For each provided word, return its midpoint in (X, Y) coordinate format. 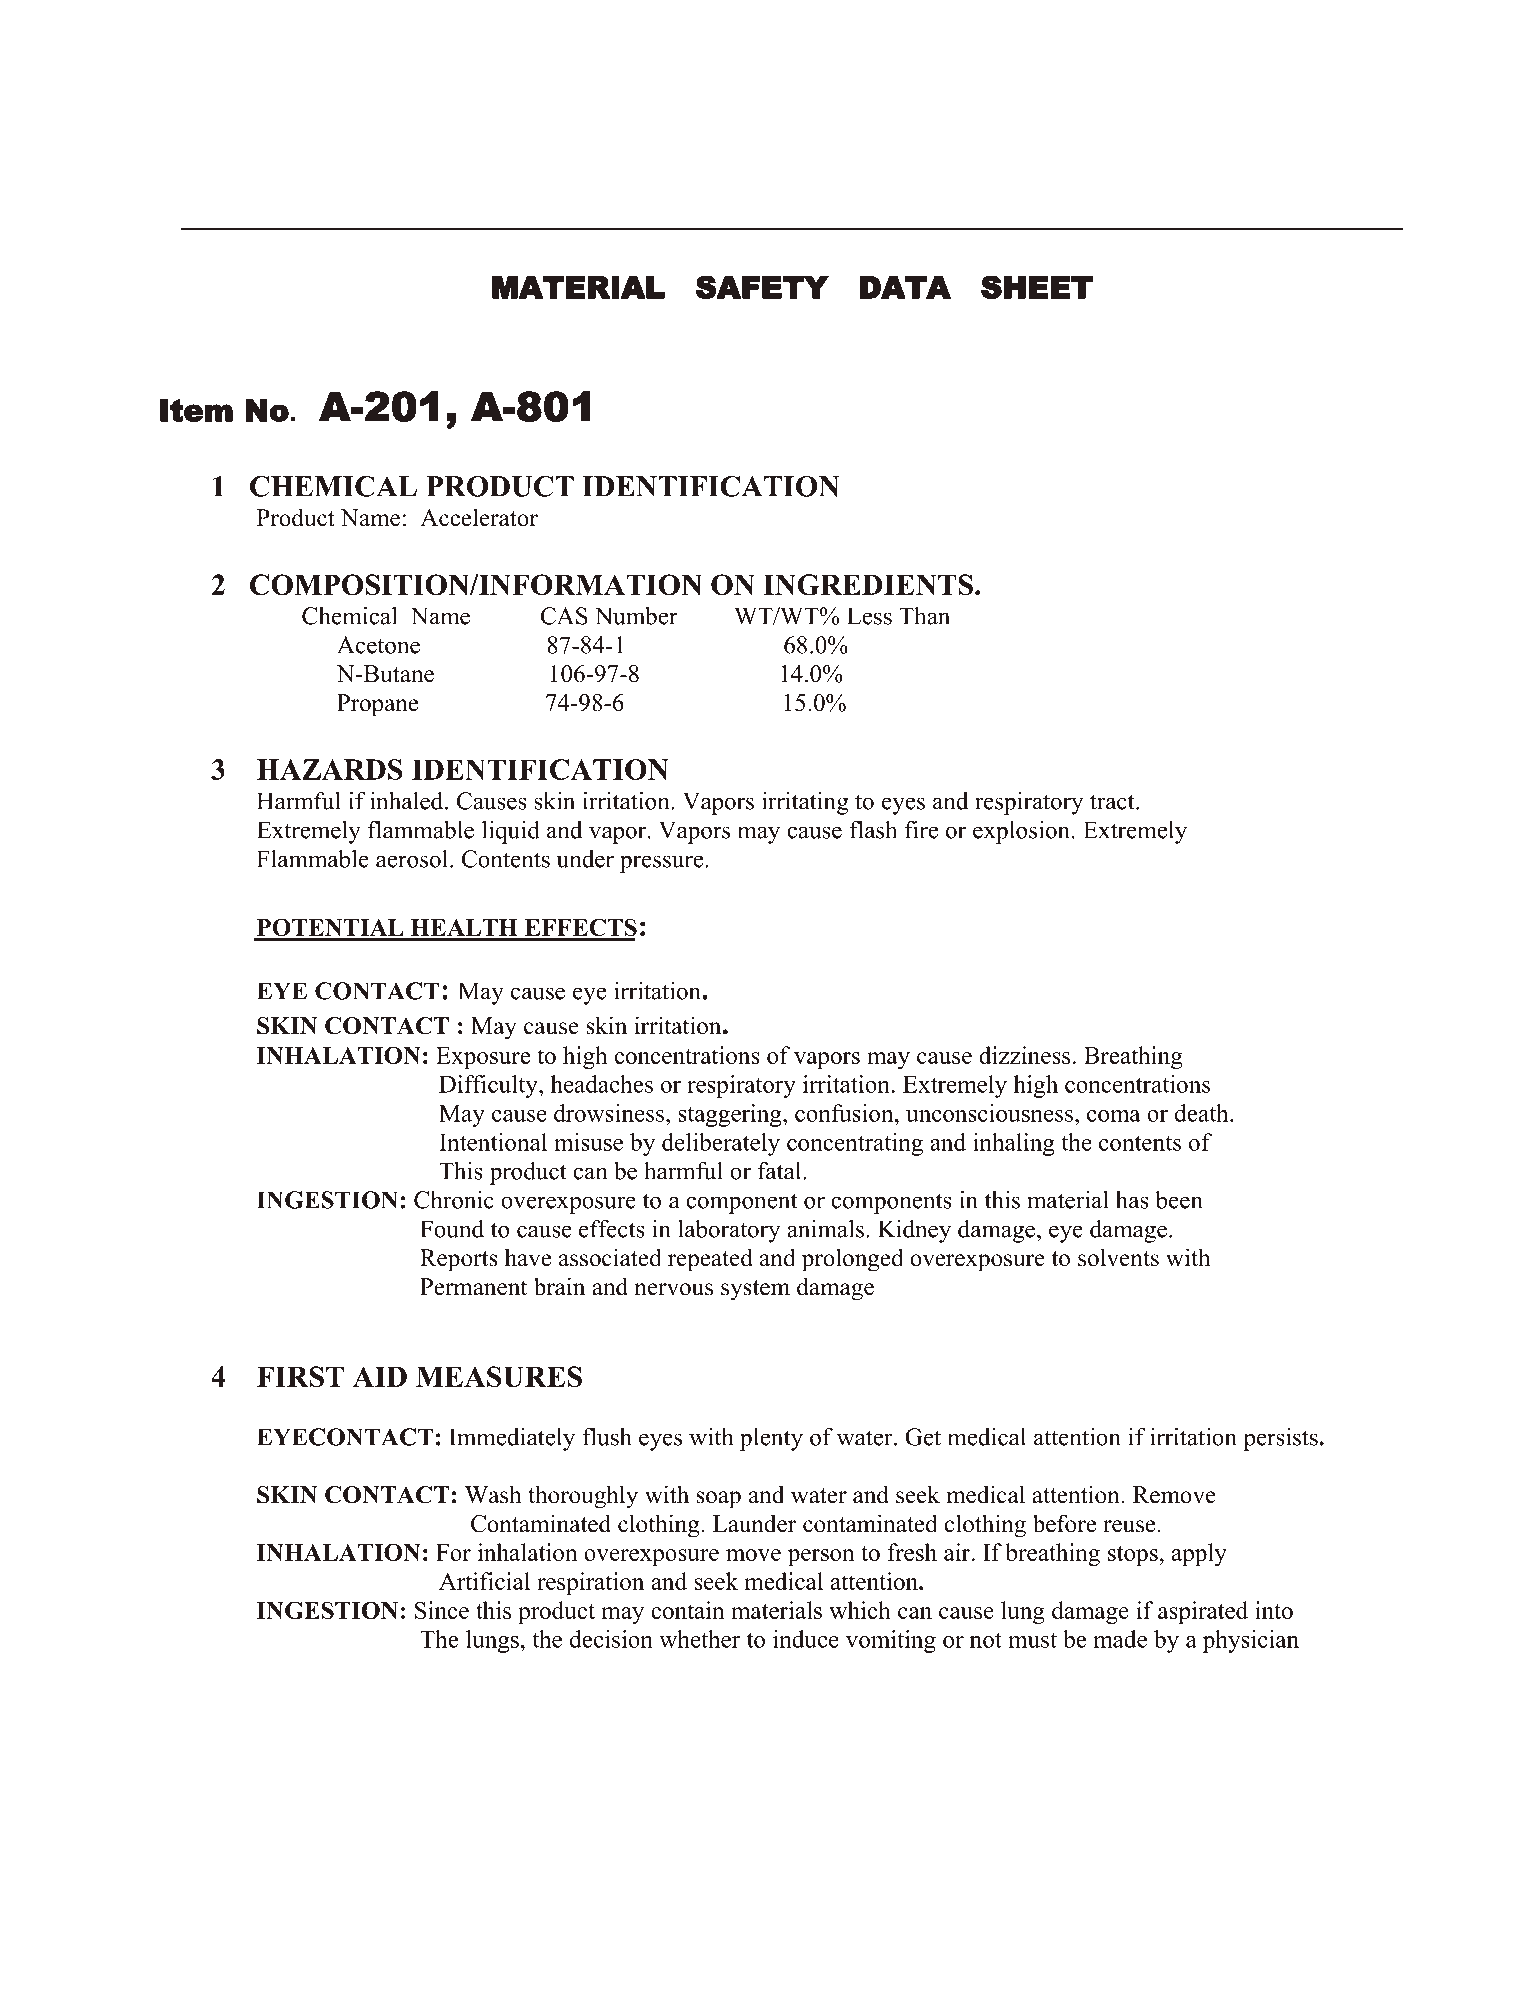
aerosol (413, 859)
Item (196, 410)
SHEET (1037, 287)
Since (442, 1610)
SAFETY (762, 287)
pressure (663, 864)
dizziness (1024, 1055)
